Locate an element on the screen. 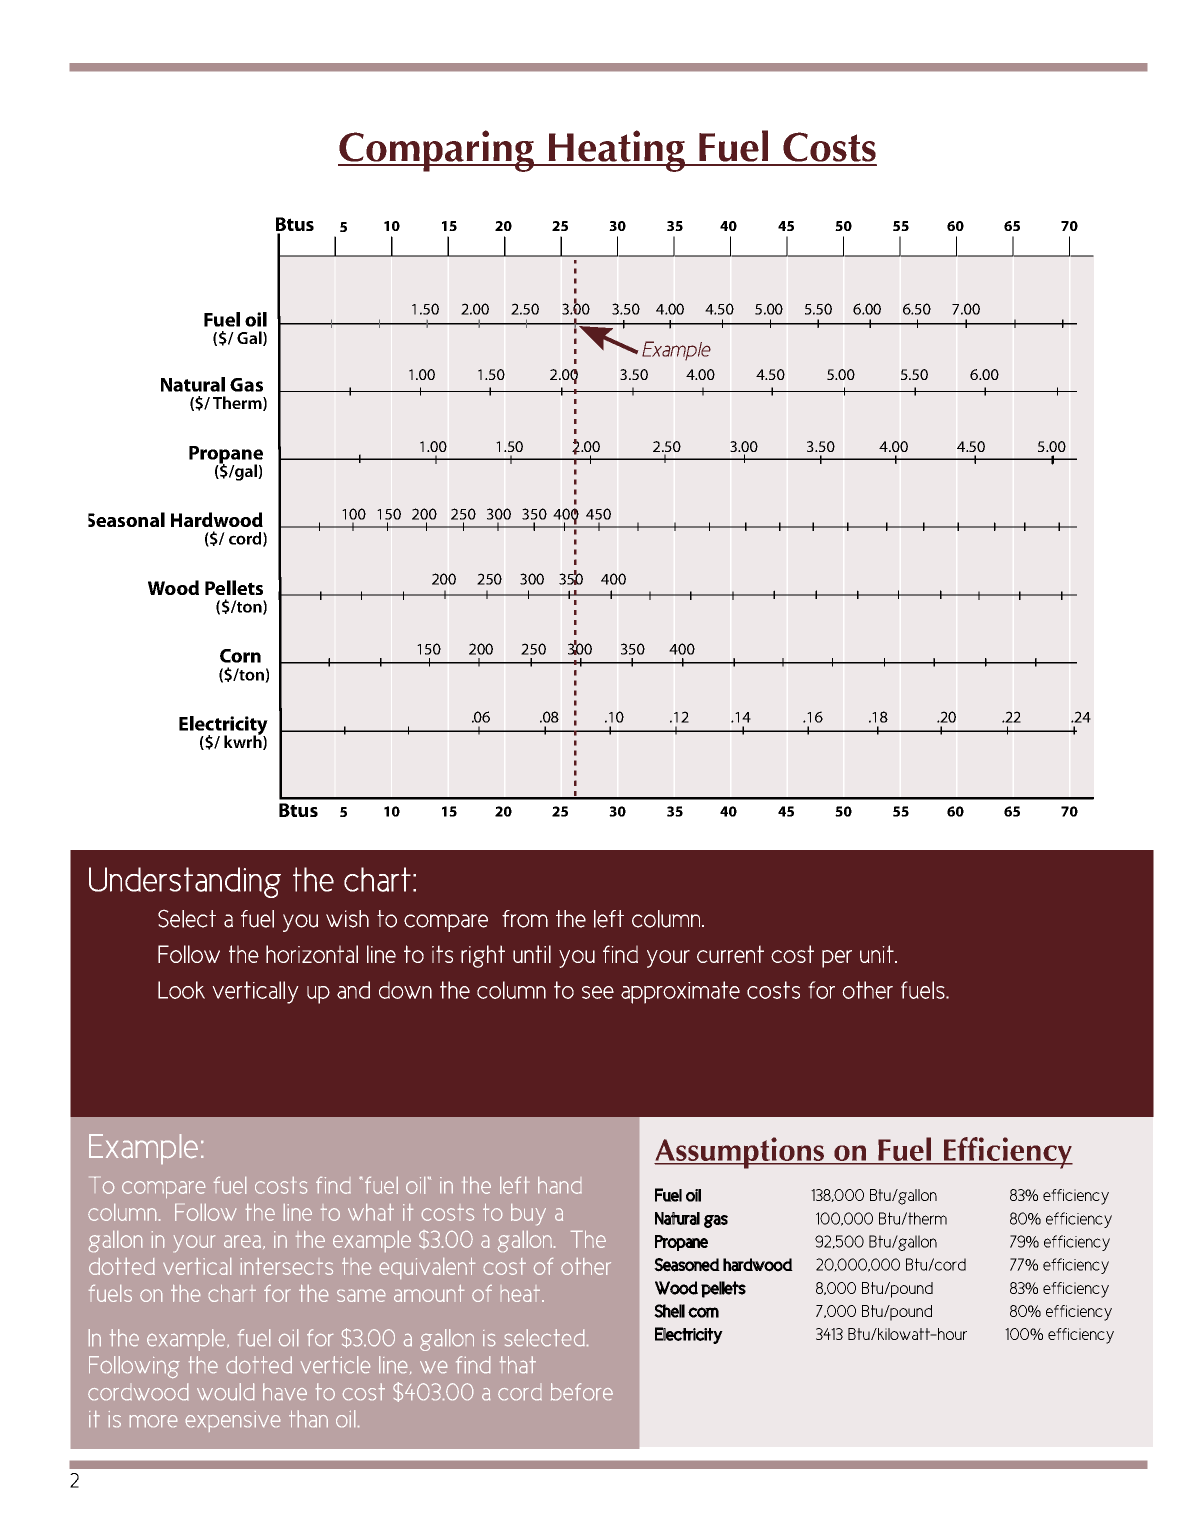  Understanding is located at coordinates (185, 882).
